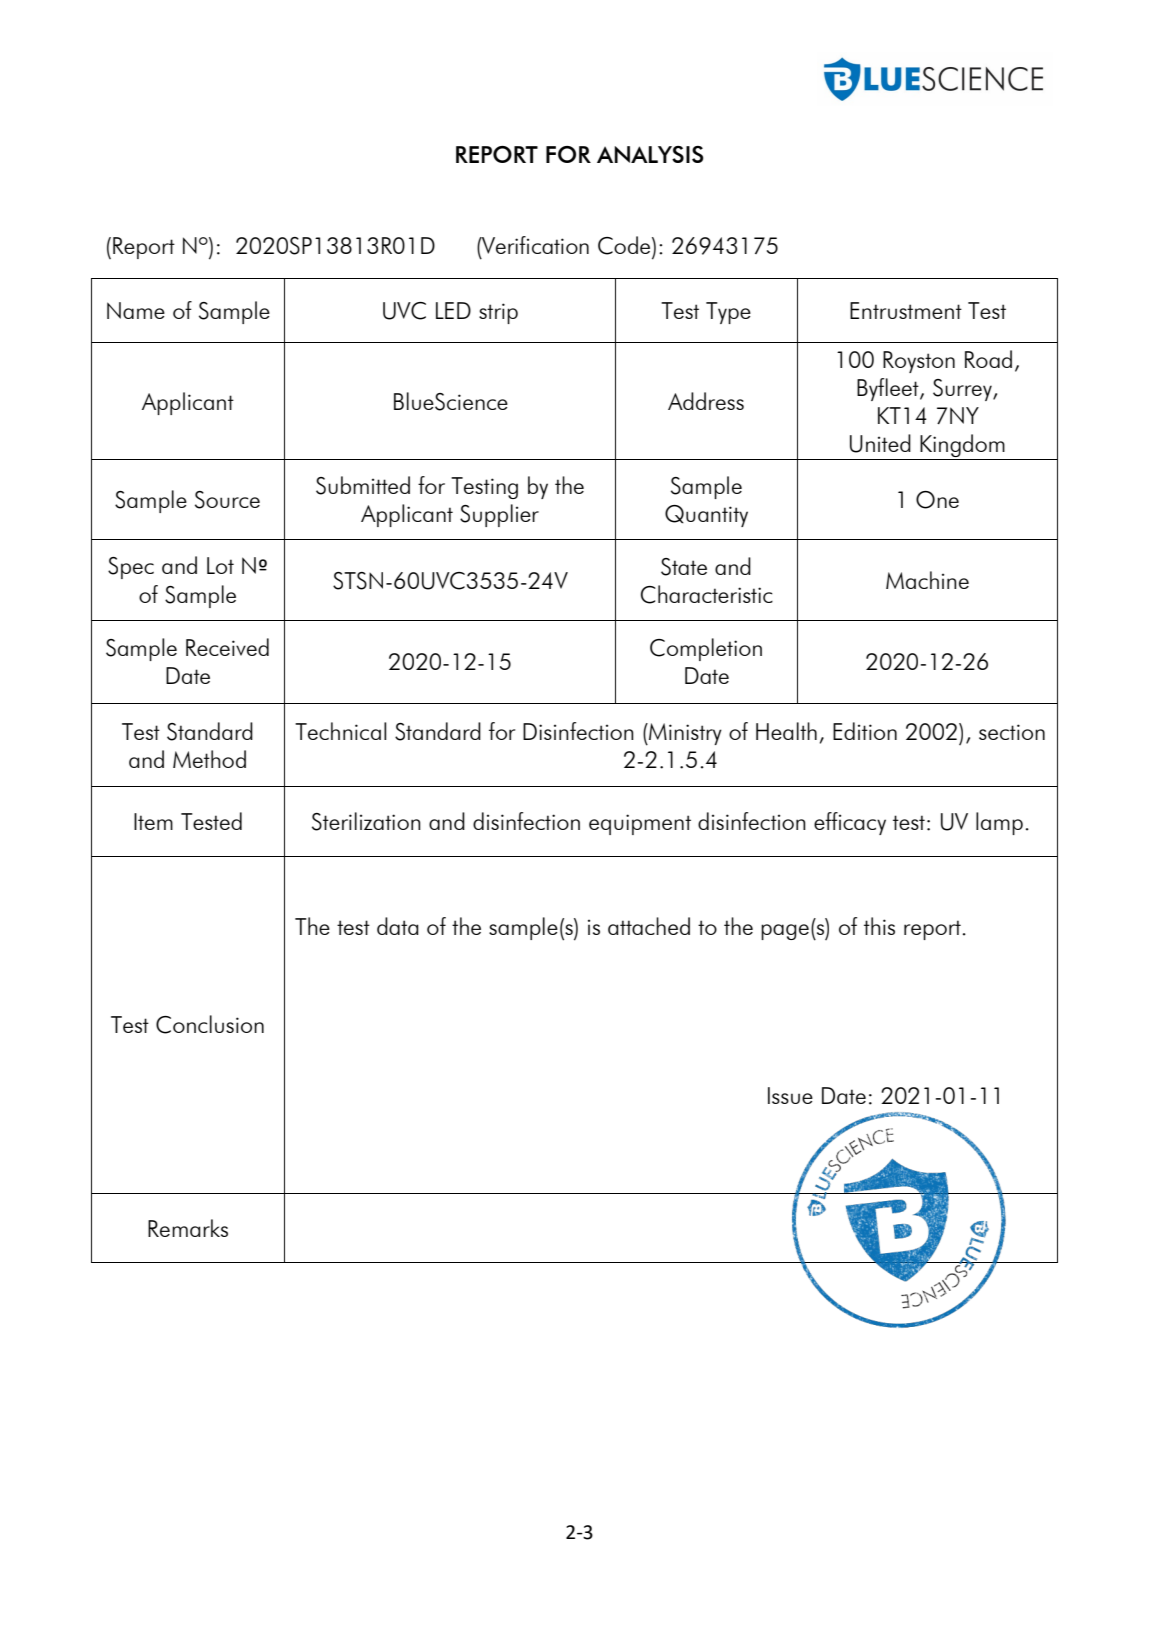  I want to click on equipment, so click(640, 824).
